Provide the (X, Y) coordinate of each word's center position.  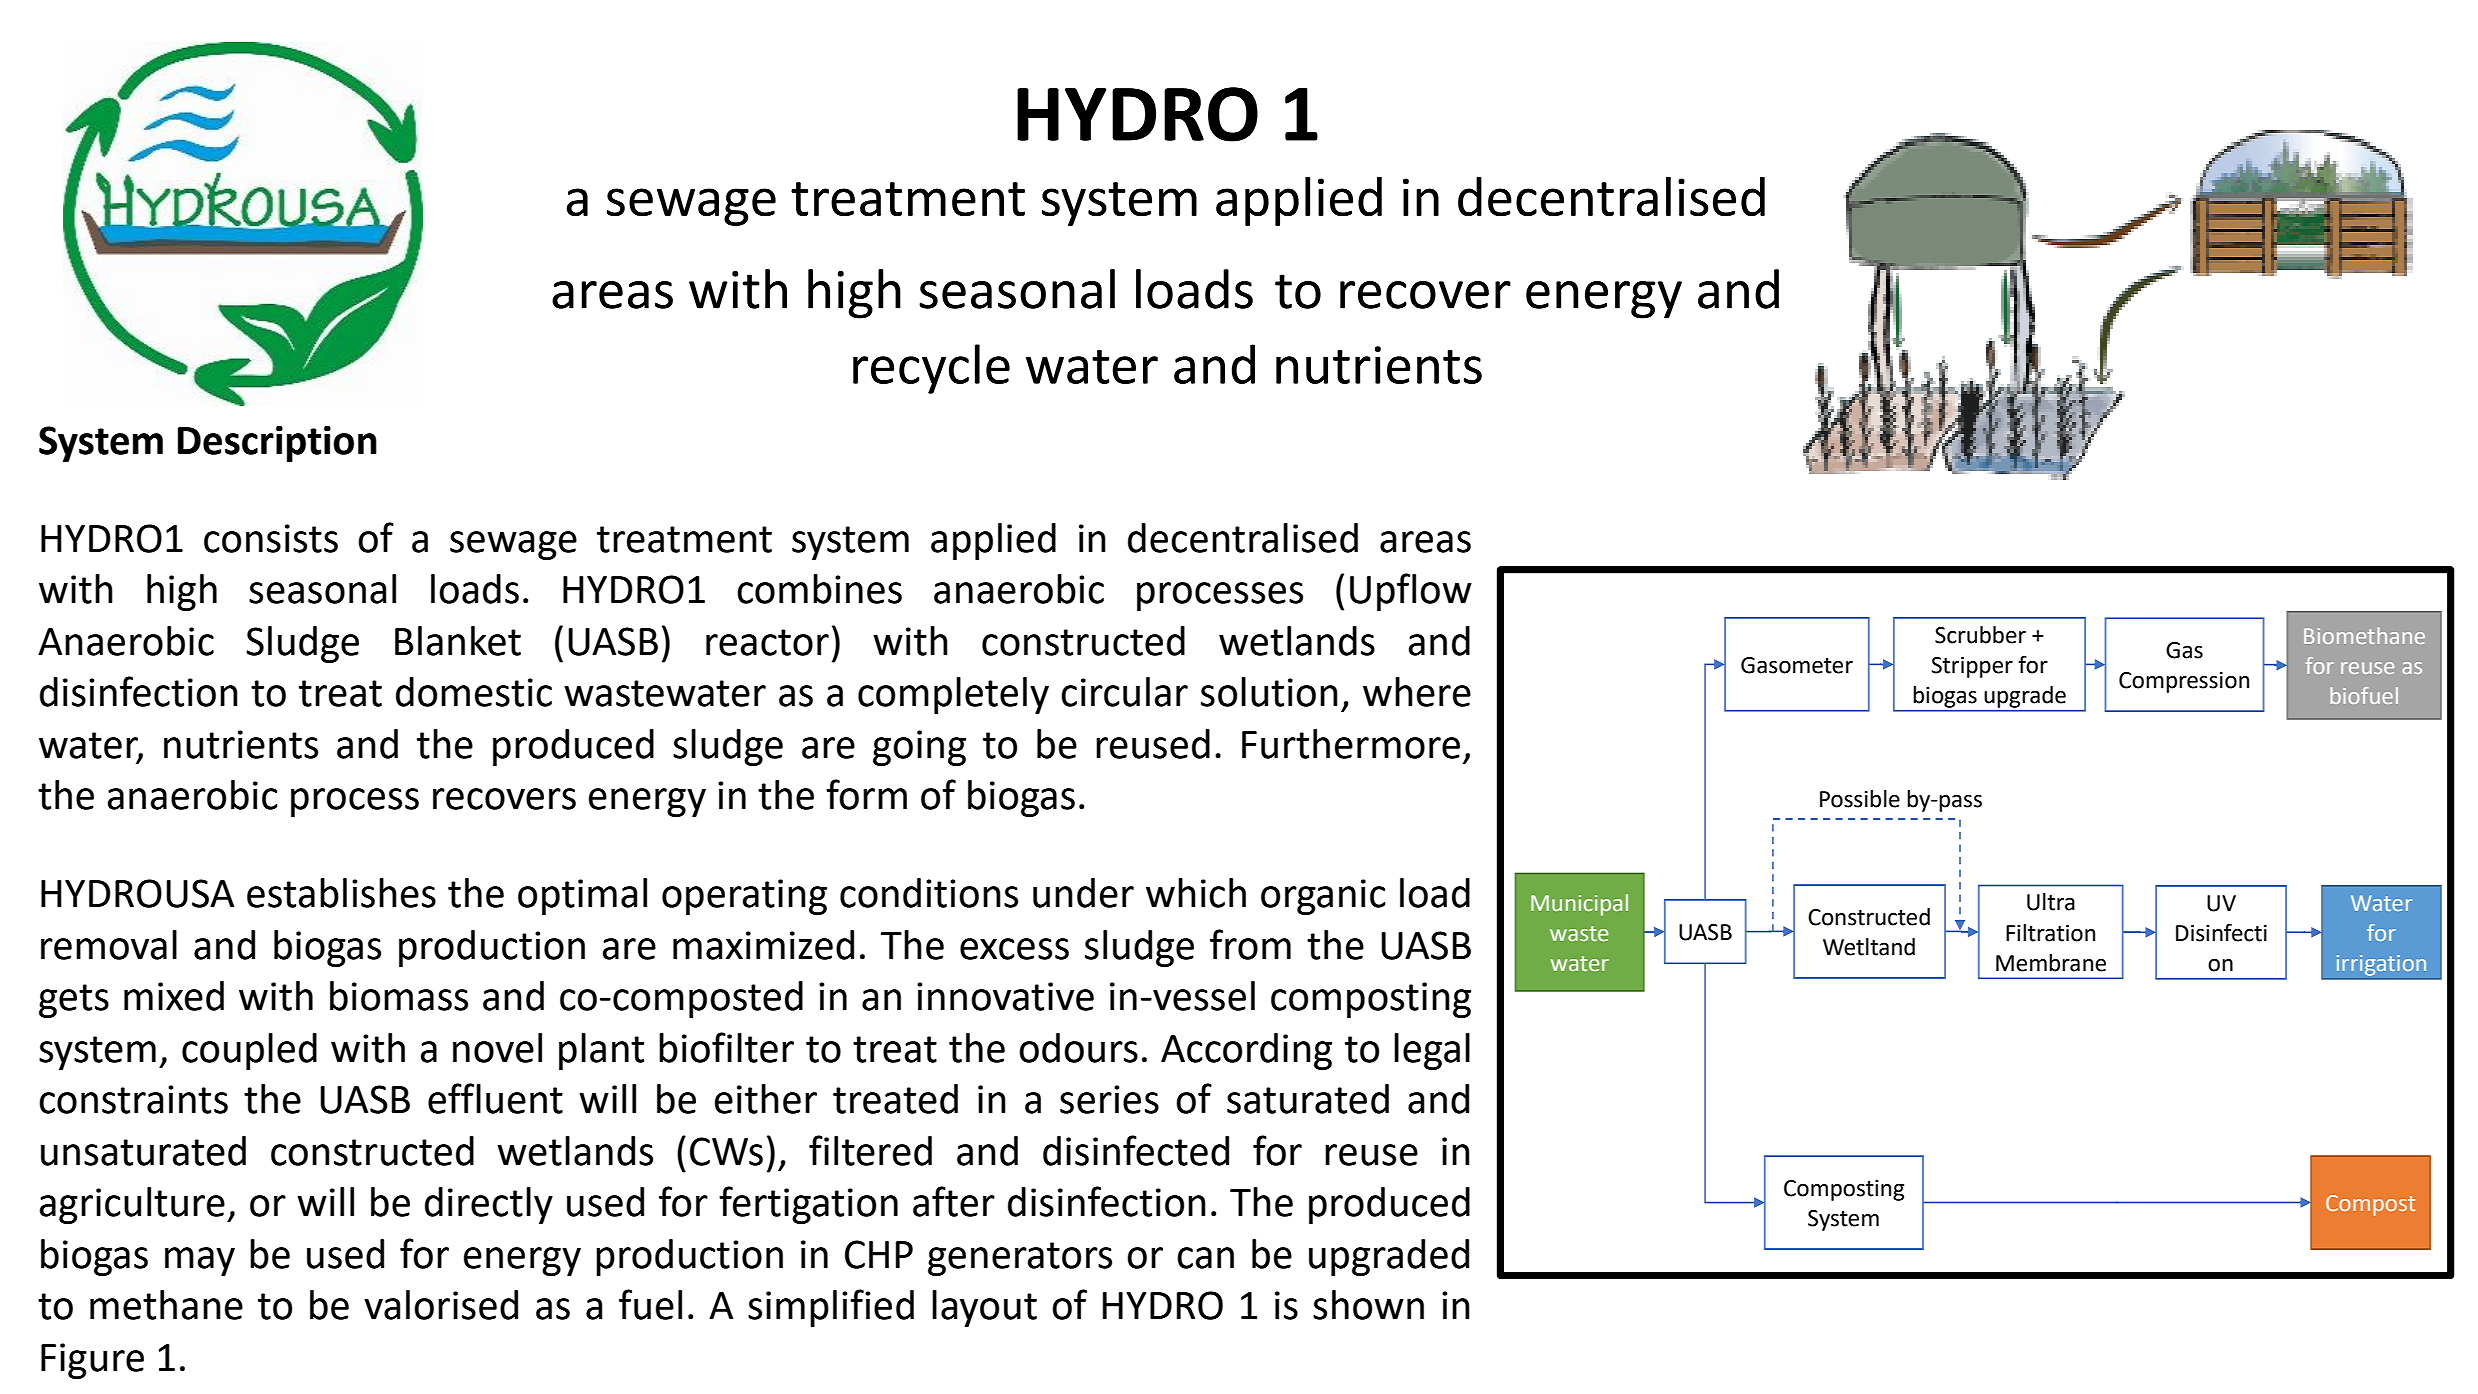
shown (1368, 1305)
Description (277, 444)
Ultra (2051, 902)
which (1196, 893)
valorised (441, 1305)
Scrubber (1980, 635)
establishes (341, 893)
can (1205, 1258)
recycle (931, 369)
